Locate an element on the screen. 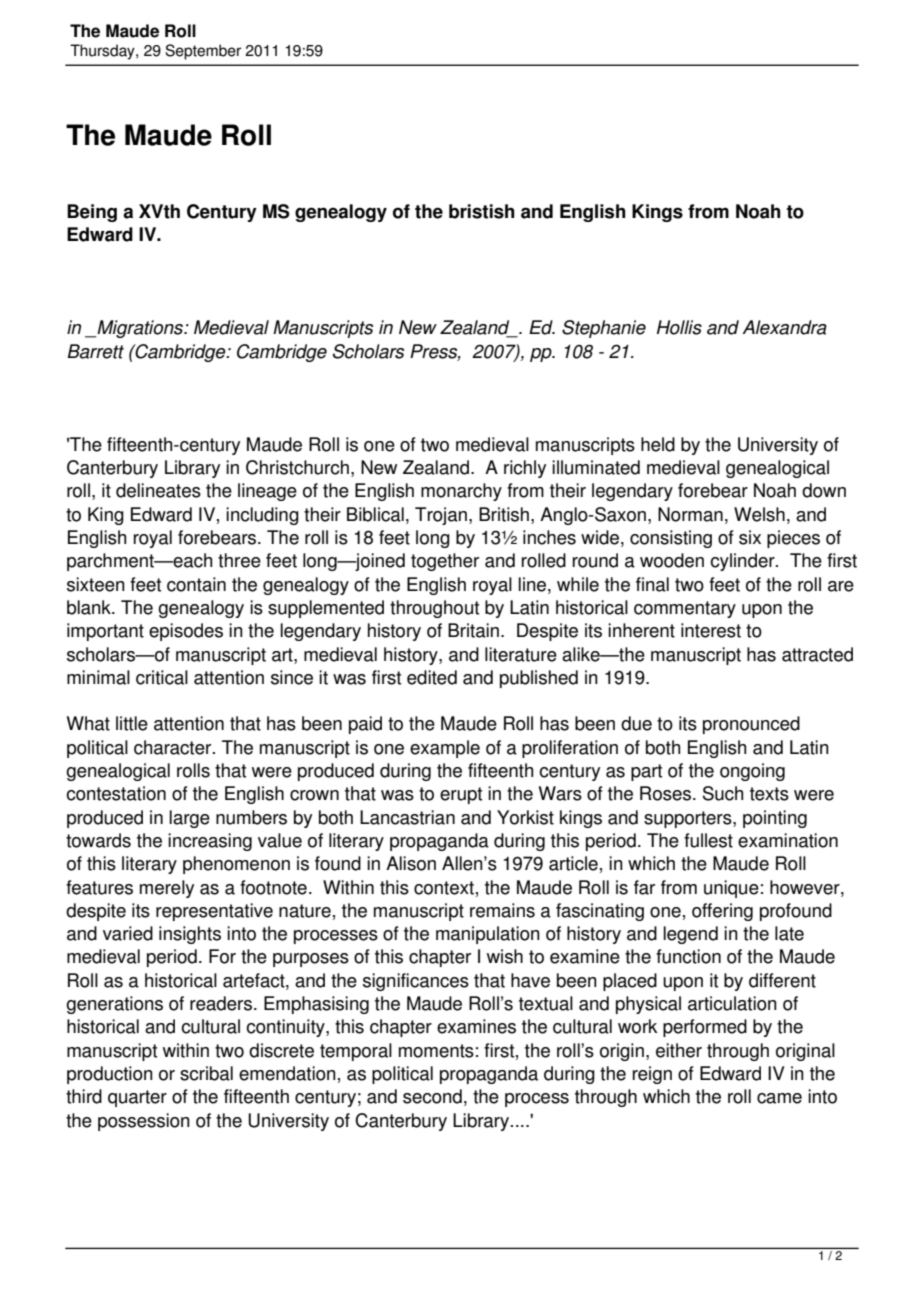 The image size is (924, 1308). second is located at coordinates (432, 1096).
